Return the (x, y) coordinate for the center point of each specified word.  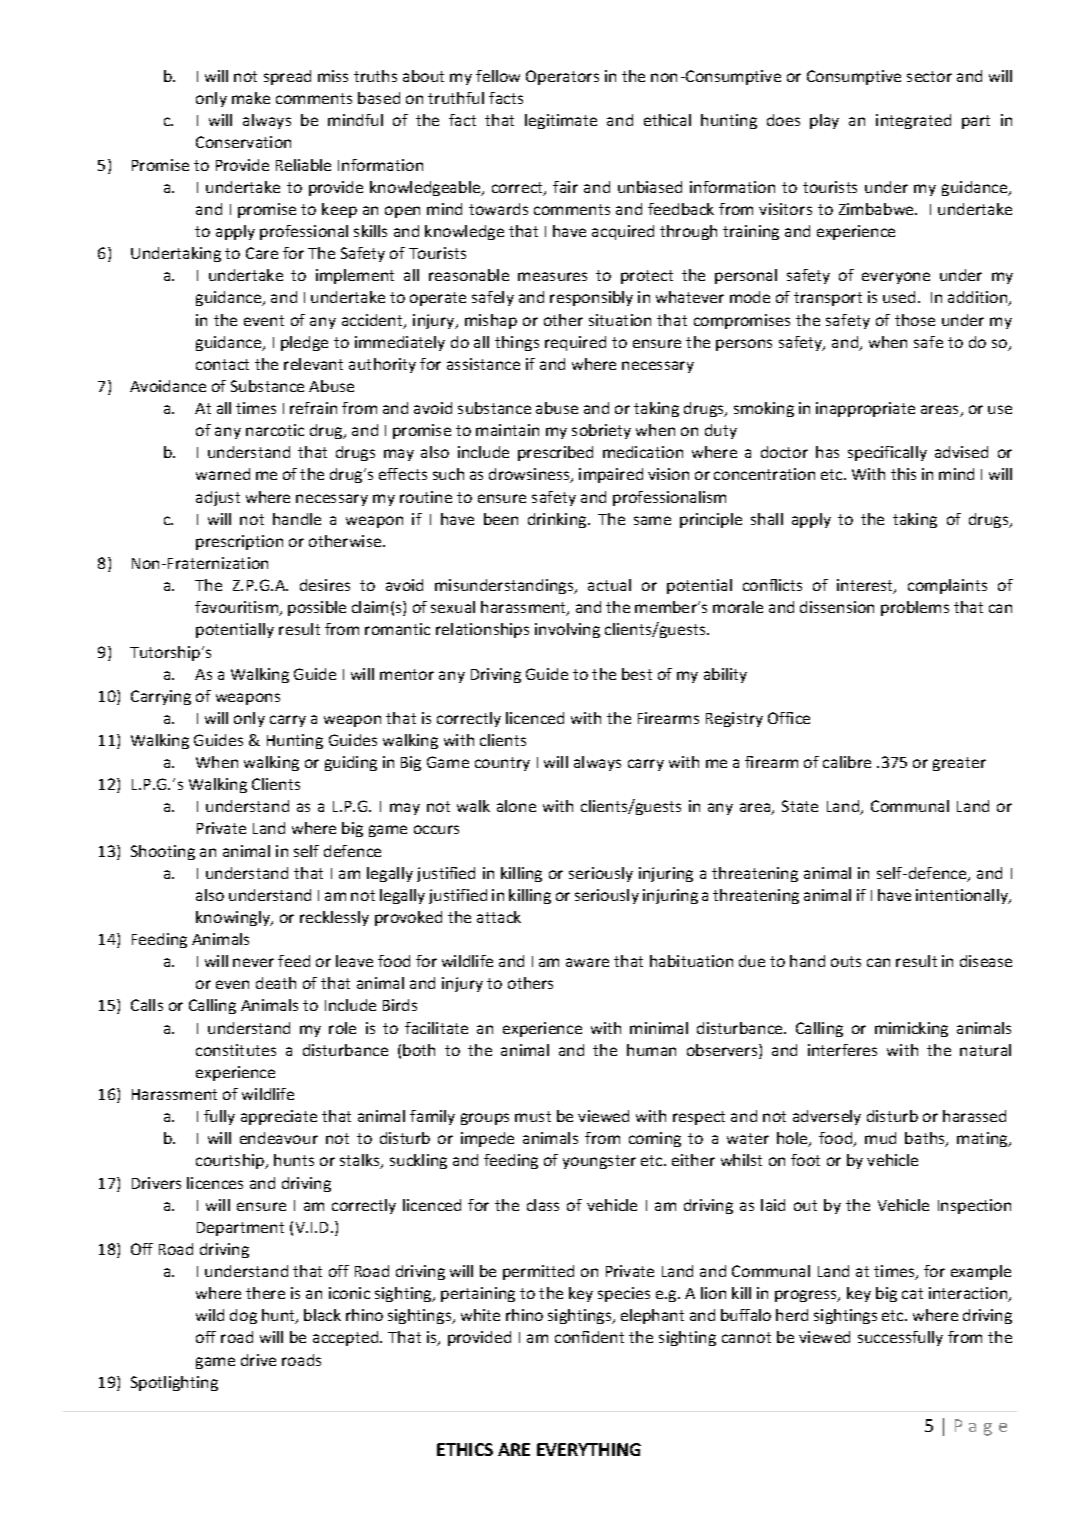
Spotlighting (174, 1383)
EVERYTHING (589, 1449)
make (251, 98)
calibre (847, 762)
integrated (913, 121)
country (502, 764)
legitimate (561, 121)
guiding (351, 763)
